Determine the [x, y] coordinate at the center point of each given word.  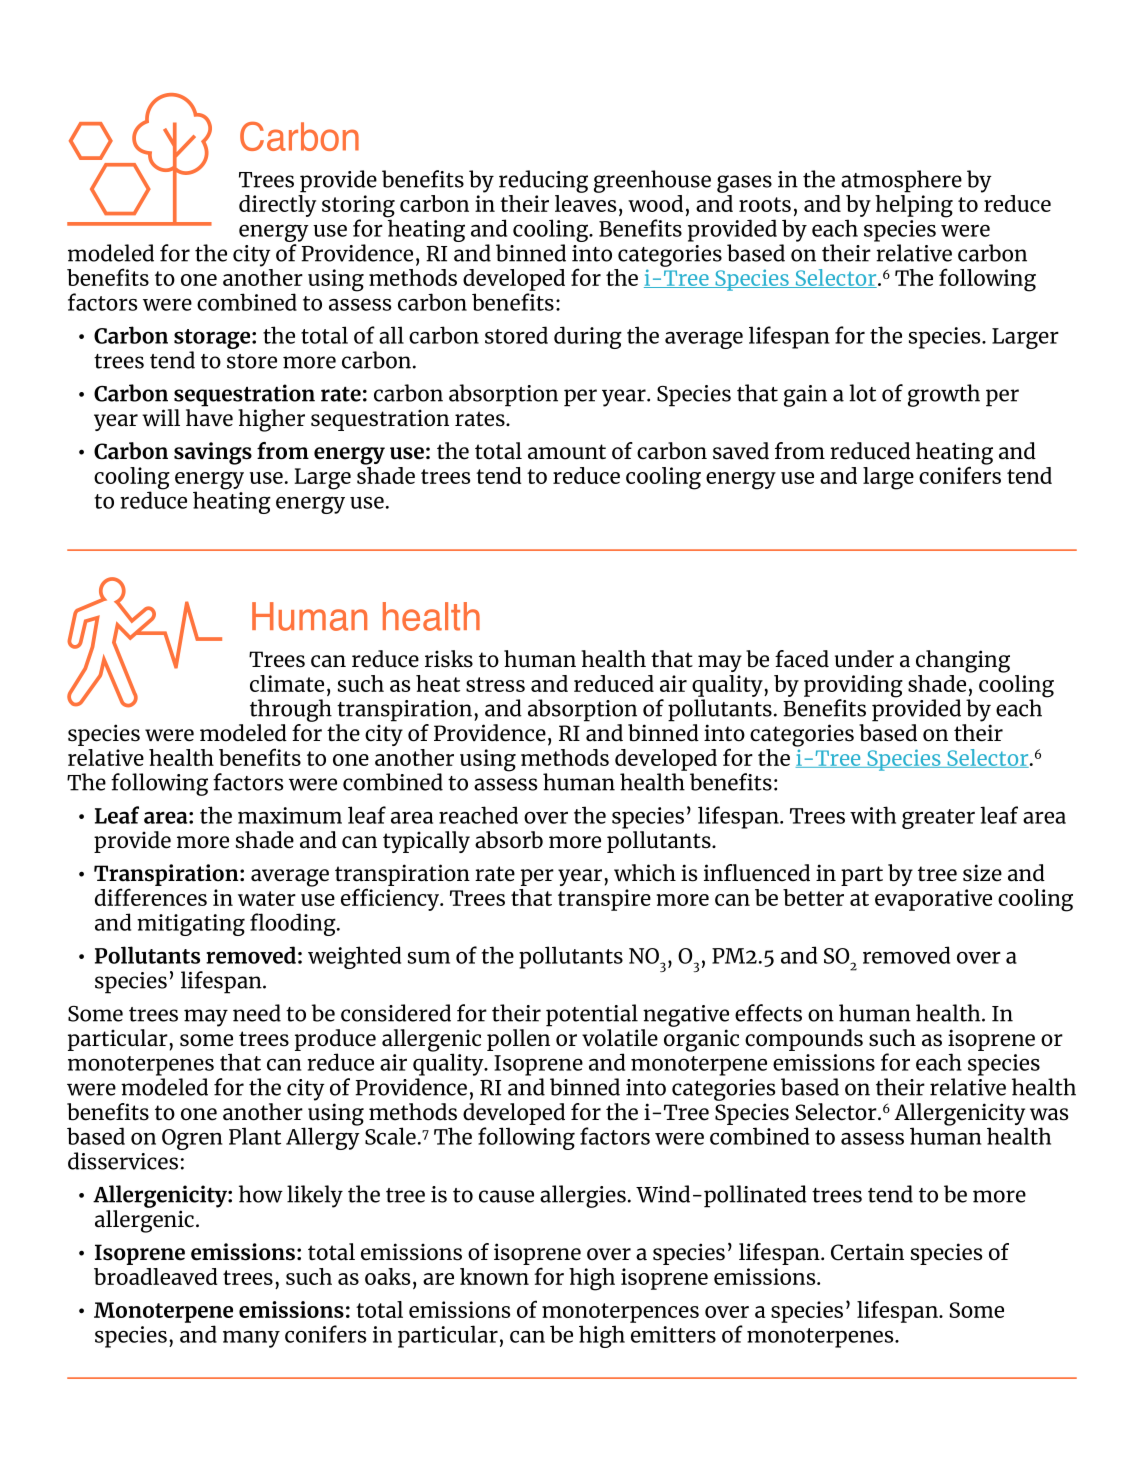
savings [213, 453]
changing [963, 661]
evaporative [933, 900]
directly [277, 206]
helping [914, 206]
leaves [585, 203]
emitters [673, 1334]
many [251, 1339]
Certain [867, 1252]
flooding [294, 924]
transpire [604, 900]
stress [495, 684]
